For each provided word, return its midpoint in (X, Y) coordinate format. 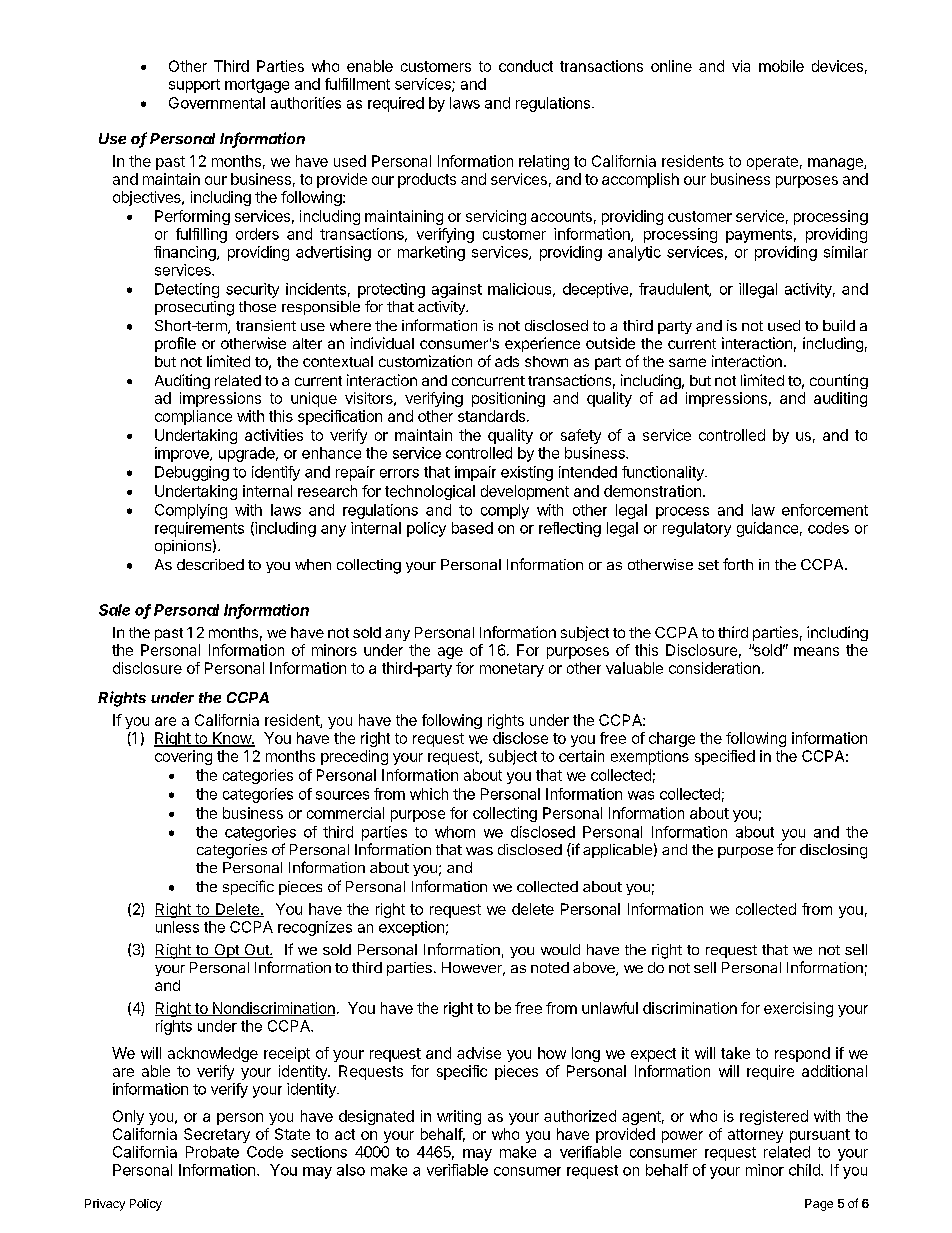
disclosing (833, 851)
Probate (212, 1152)
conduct (526, 66)
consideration (714, 668)
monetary (512, 670)
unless (177, 927)
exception (411, 928)
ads (507, 361)
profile (175, 344)
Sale (114, 610)
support (194, 86)
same (687, 362)
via (741, 66)
